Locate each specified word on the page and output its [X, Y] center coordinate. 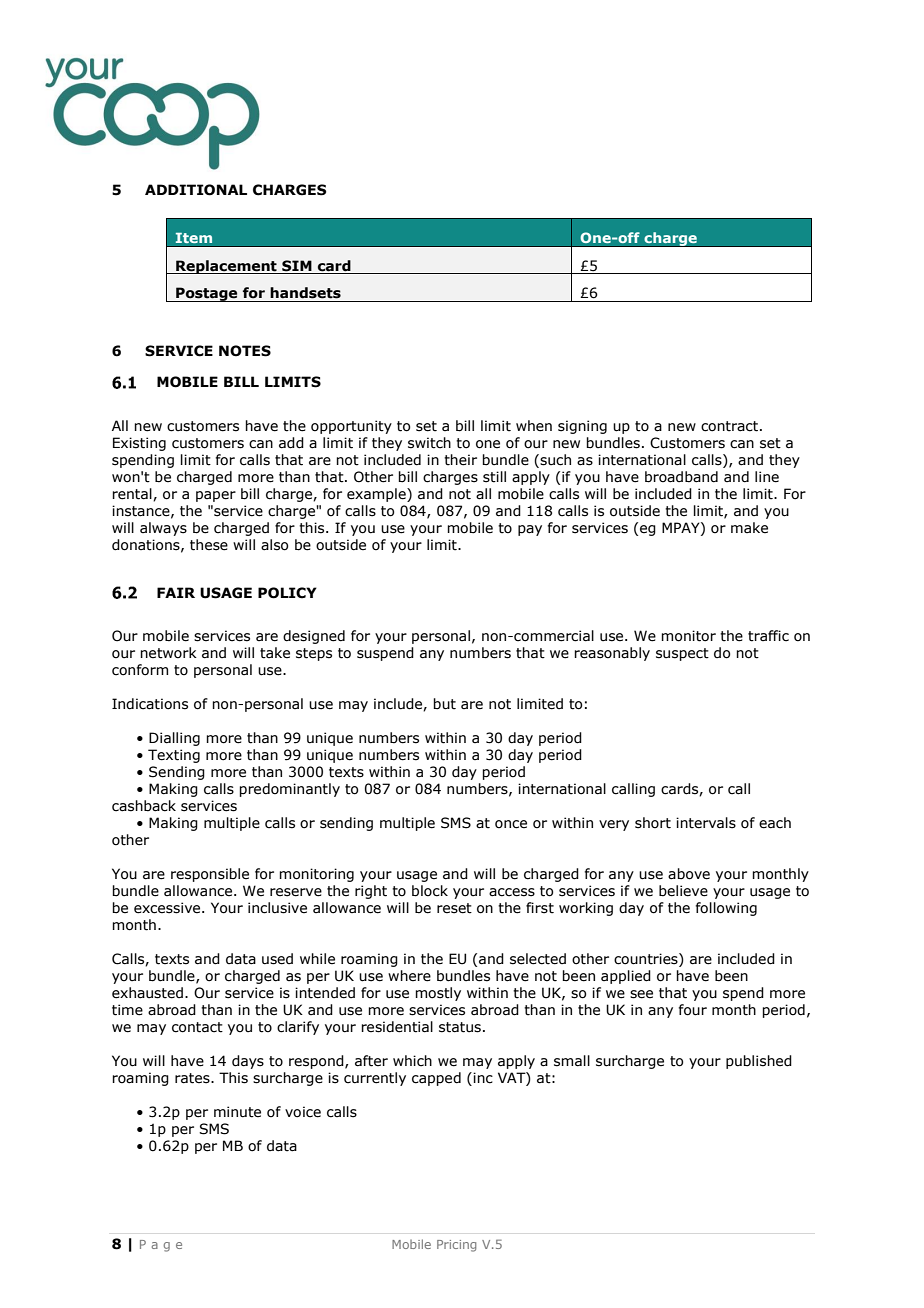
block [430, 891]
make [749, 528]
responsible [210, 875]
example [377, 495]
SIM [297, 266]
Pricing [456, 1246]
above [689, 874]
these [209, 545]
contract [731, 426]
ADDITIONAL [196, 190]
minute [237, 1112]
